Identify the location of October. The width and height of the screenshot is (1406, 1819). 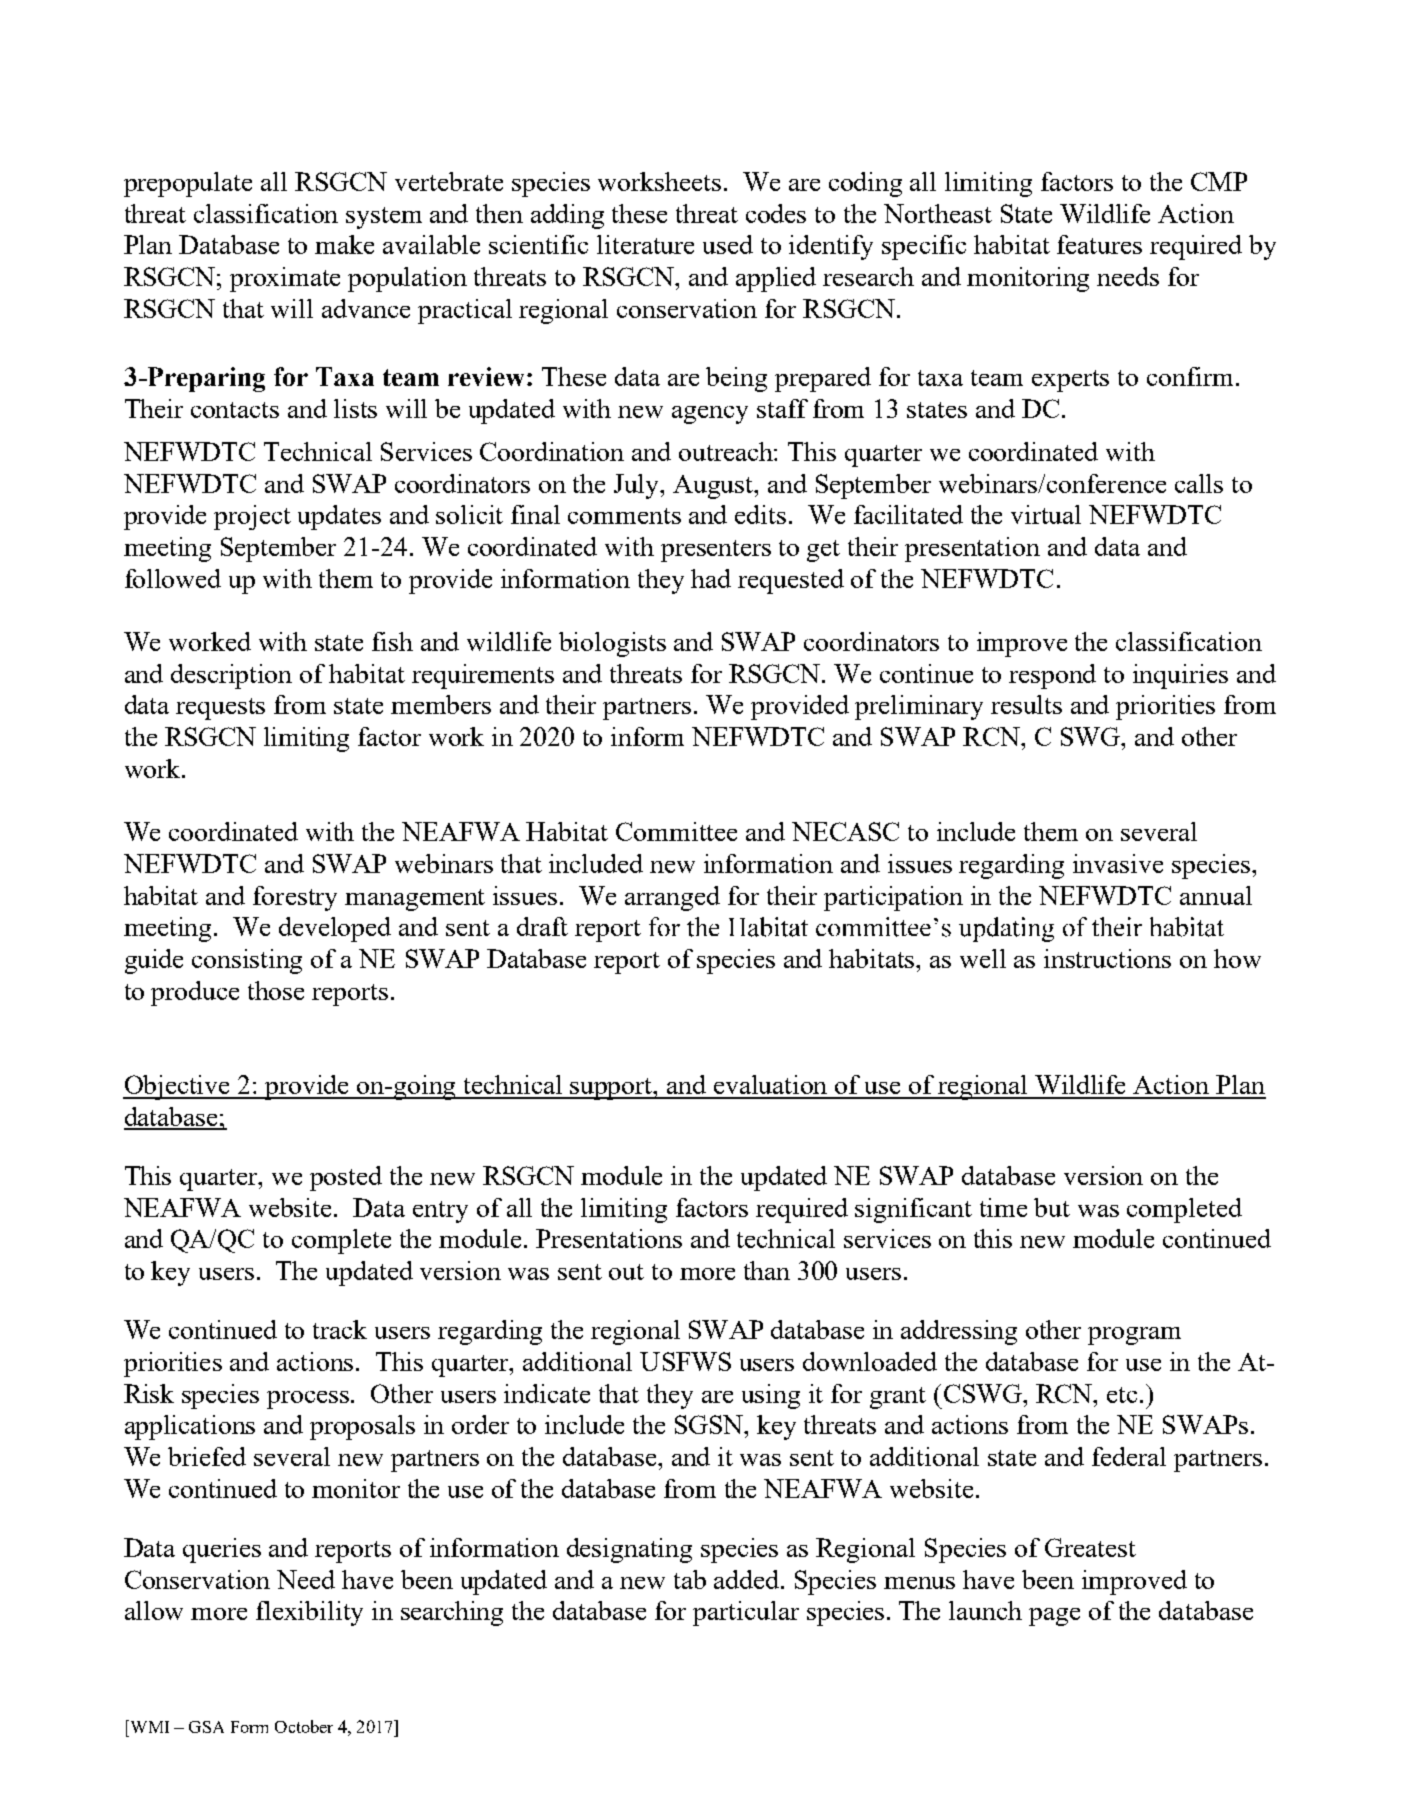
(304, 1726).
